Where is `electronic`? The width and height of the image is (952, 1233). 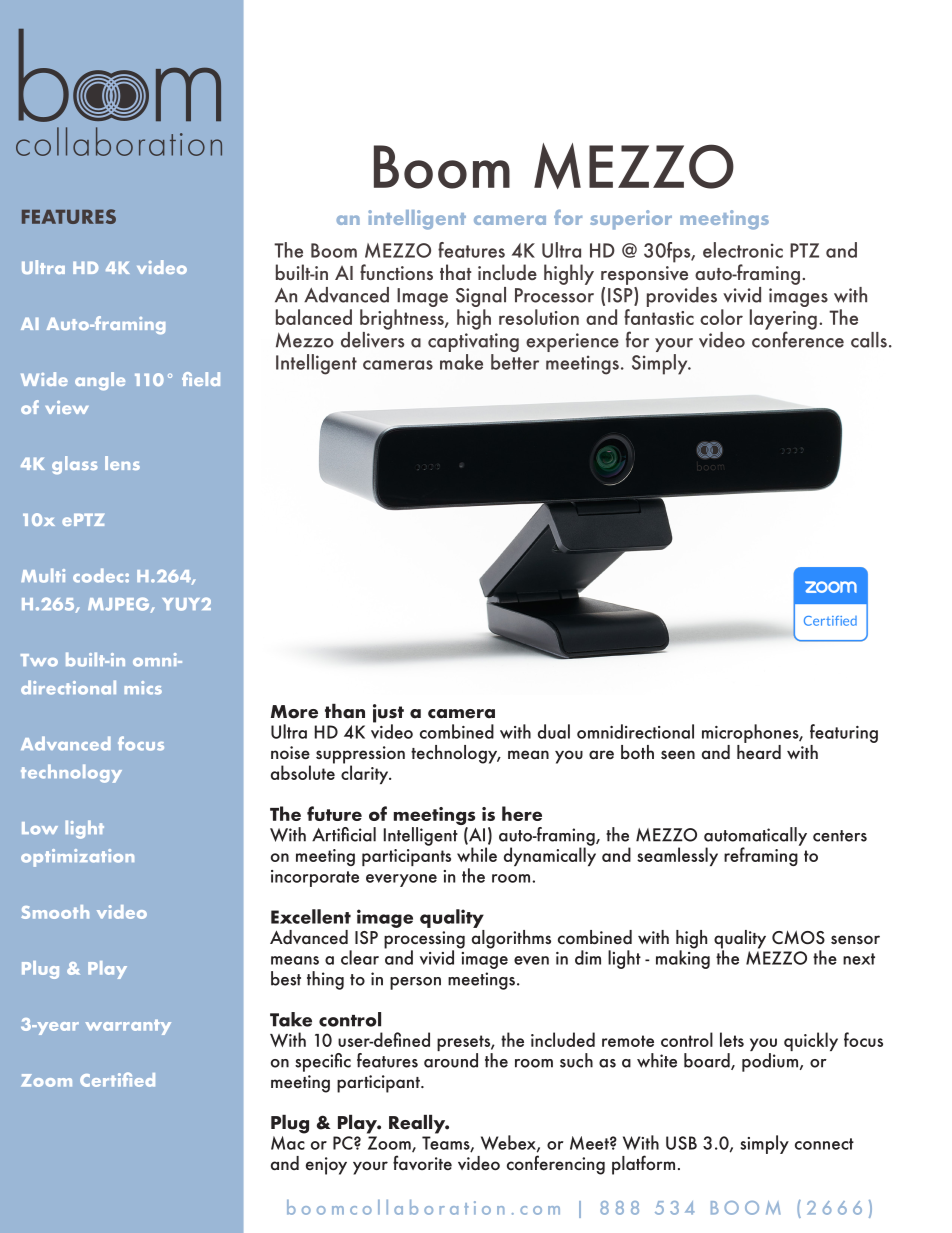 electronic is located at coordinates (743, 250).
